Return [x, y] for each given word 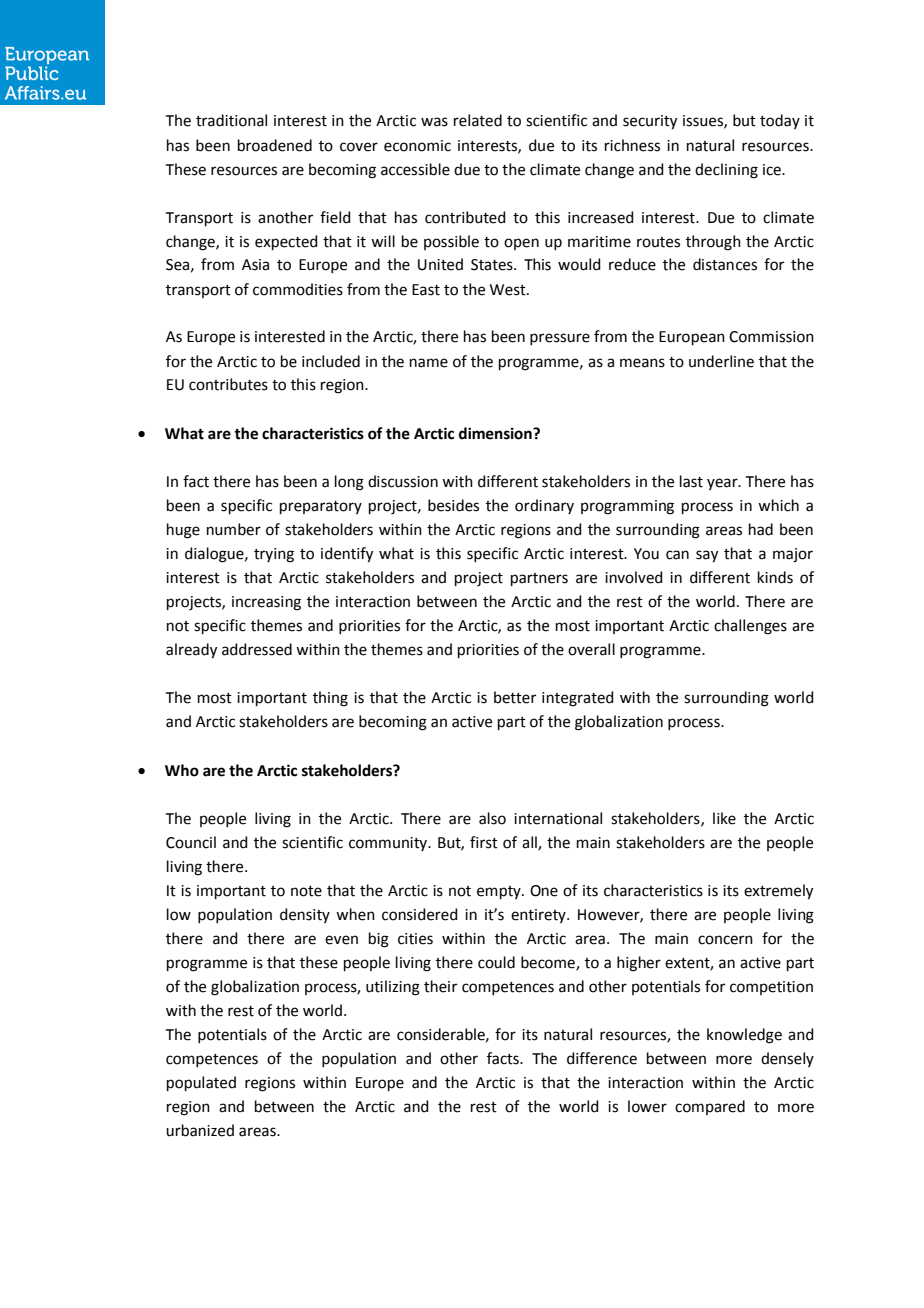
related [478, 120]
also [492, 818]
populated [201, 1083]
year [723, 484]
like [724, 818]
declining [726, 171]
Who [182, 770]
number [234, 529]
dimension [496, 433]
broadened [275, 145]
